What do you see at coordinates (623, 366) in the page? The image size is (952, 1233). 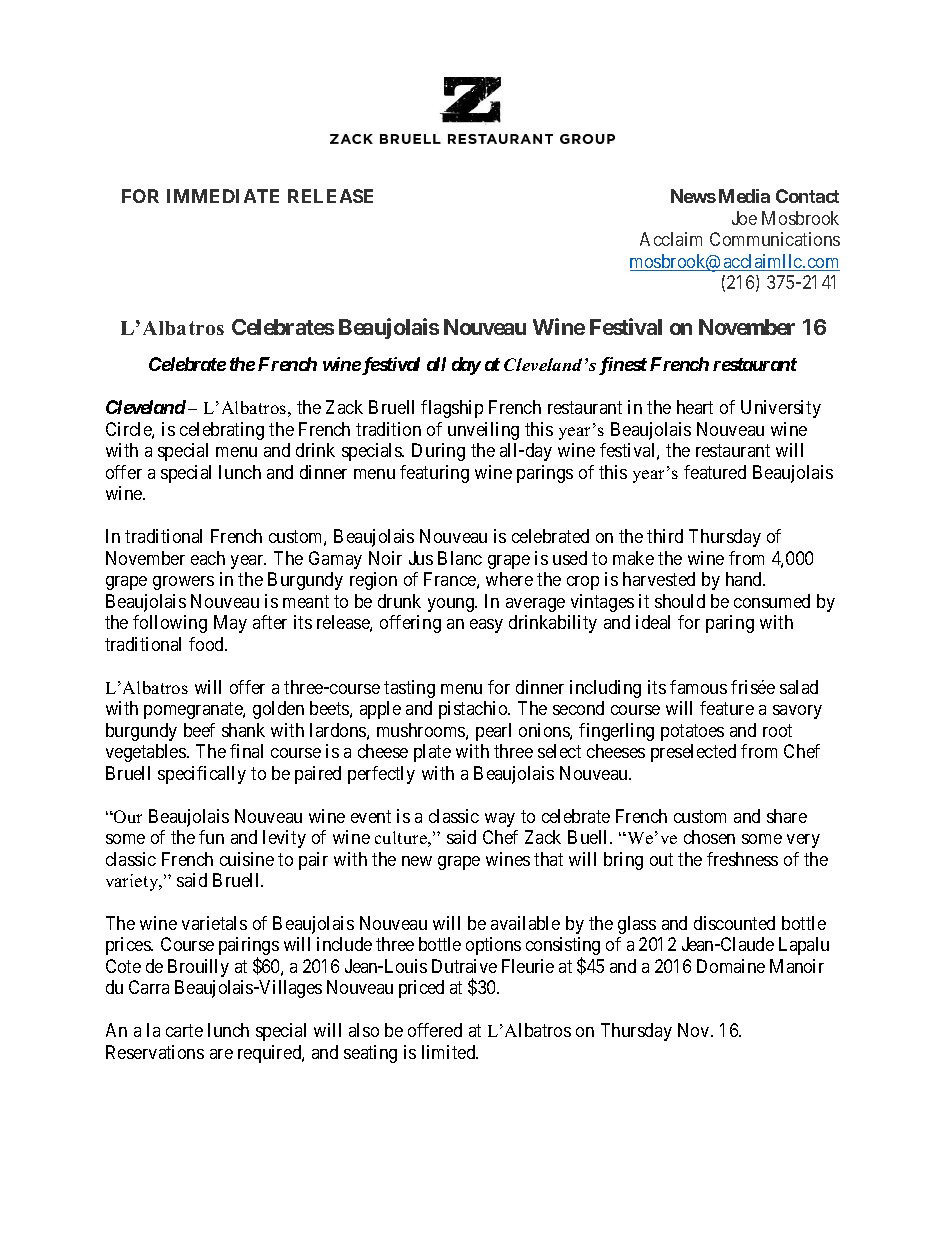 I see `finest` at bounding box center [623, 366].
